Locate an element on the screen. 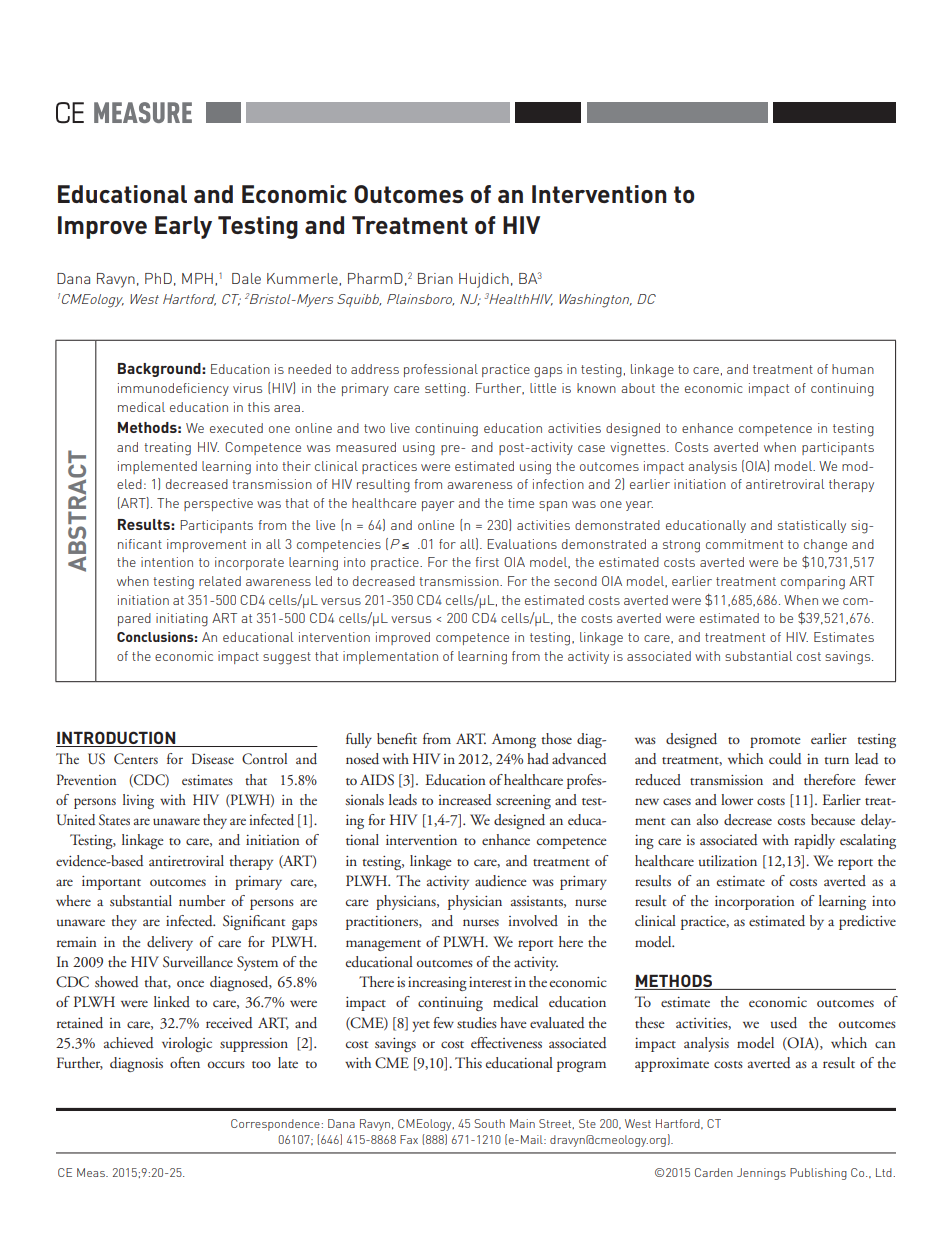  Early is located at coordinates (183, 227).
